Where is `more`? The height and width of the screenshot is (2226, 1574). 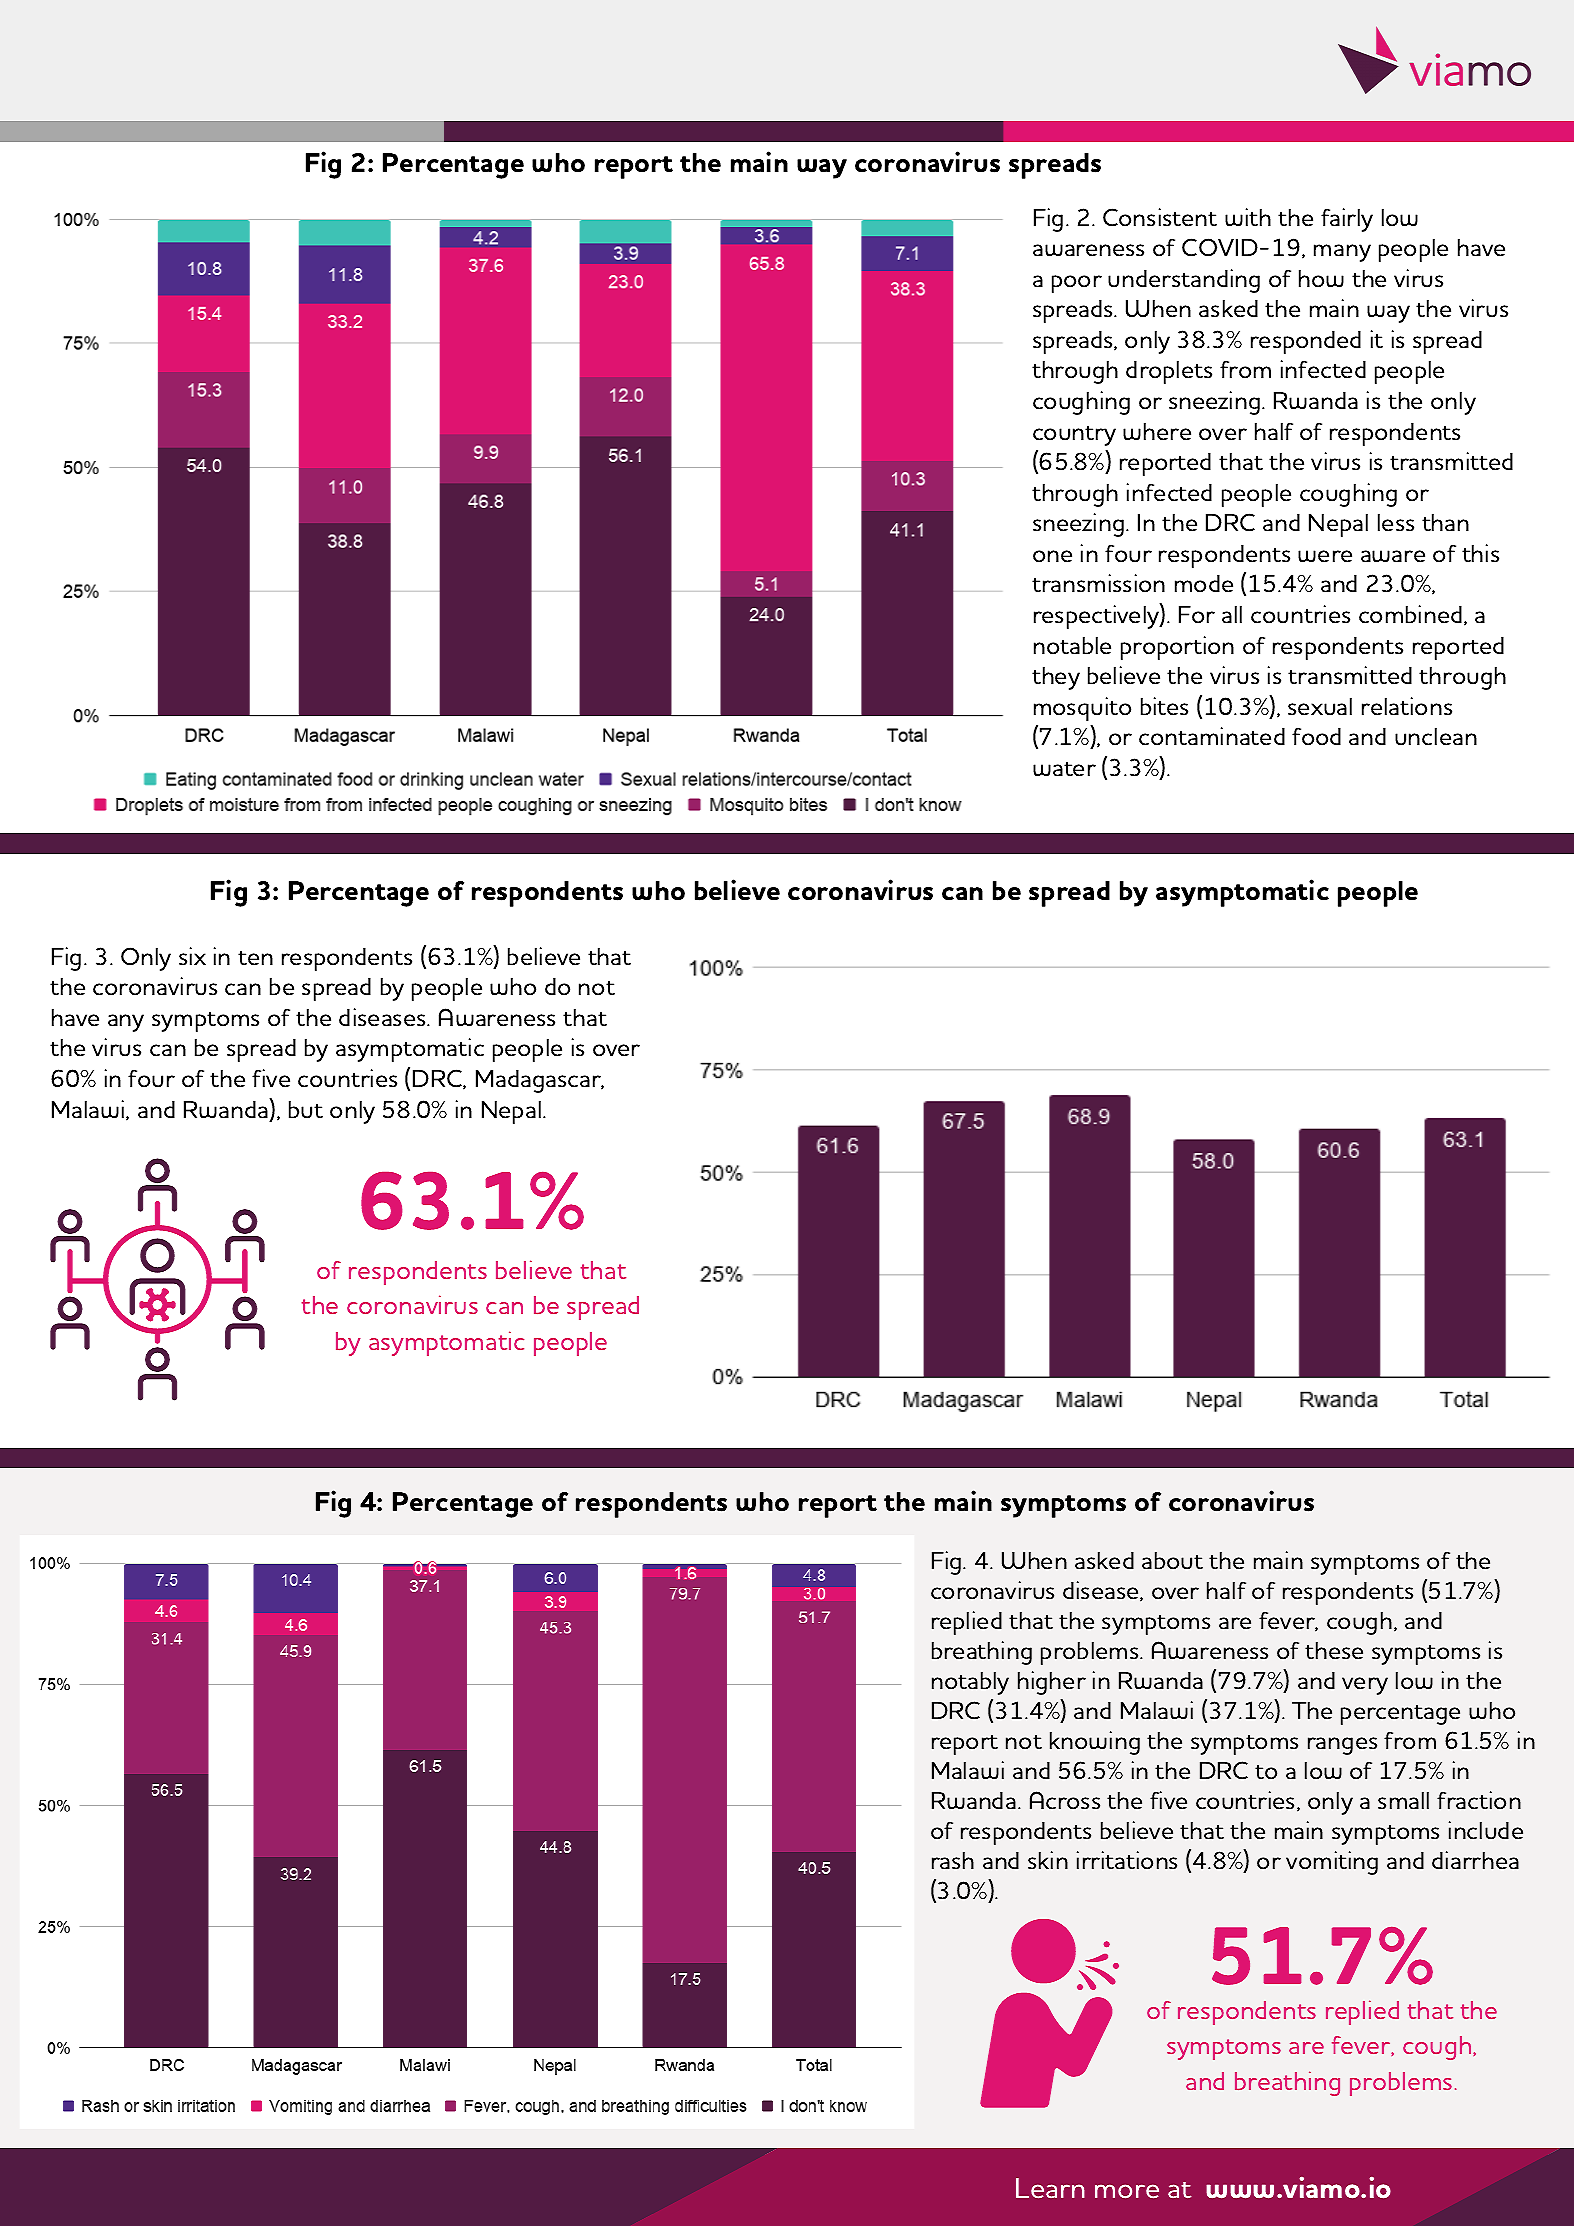
more is located at coordinates (1127, 2191).
